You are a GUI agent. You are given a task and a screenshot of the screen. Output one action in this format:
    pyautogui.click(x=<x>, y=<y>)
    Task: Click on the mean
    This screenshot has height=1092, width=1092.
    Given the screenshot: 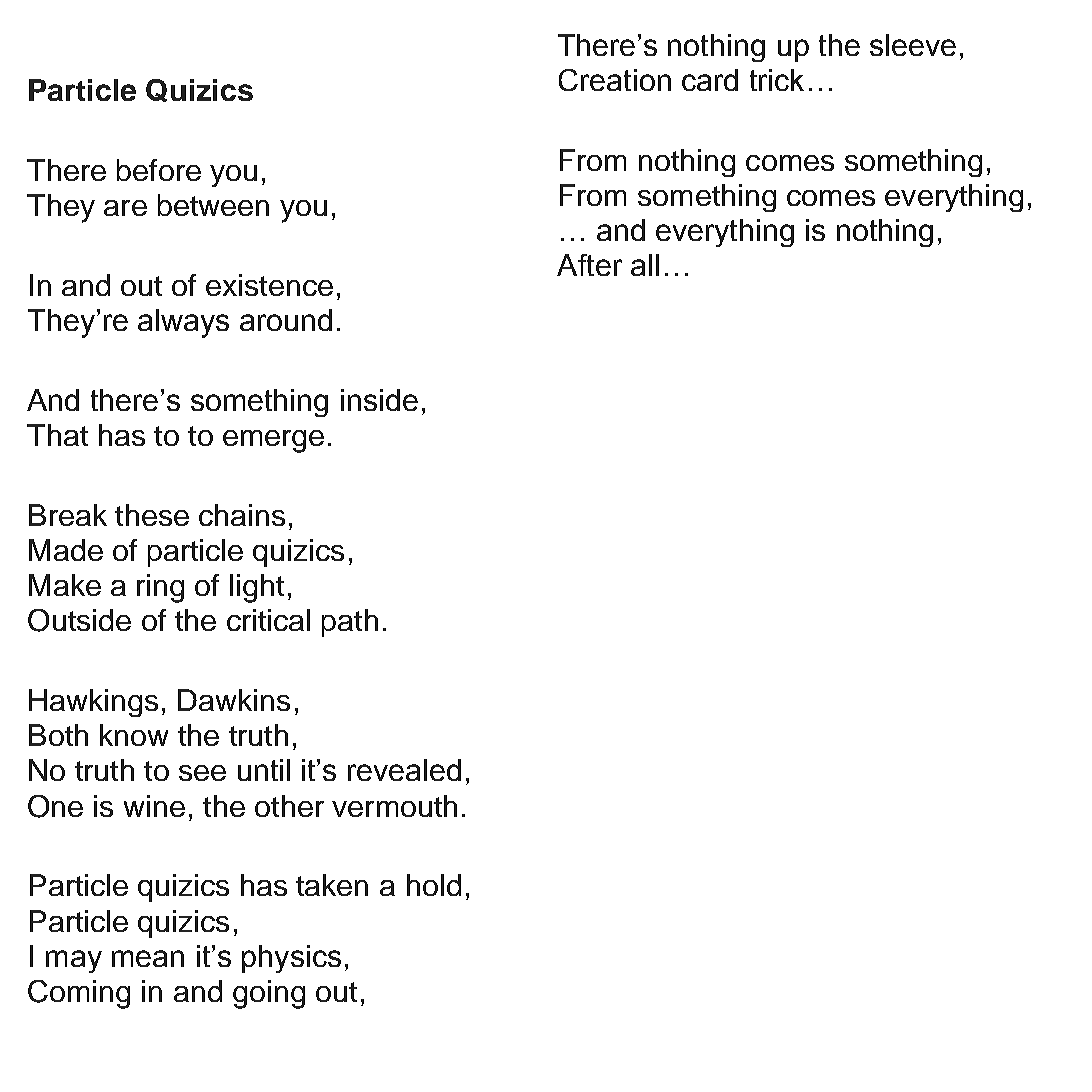 What is the action you would take?
    pyautogui.click(x=148, y=958)
